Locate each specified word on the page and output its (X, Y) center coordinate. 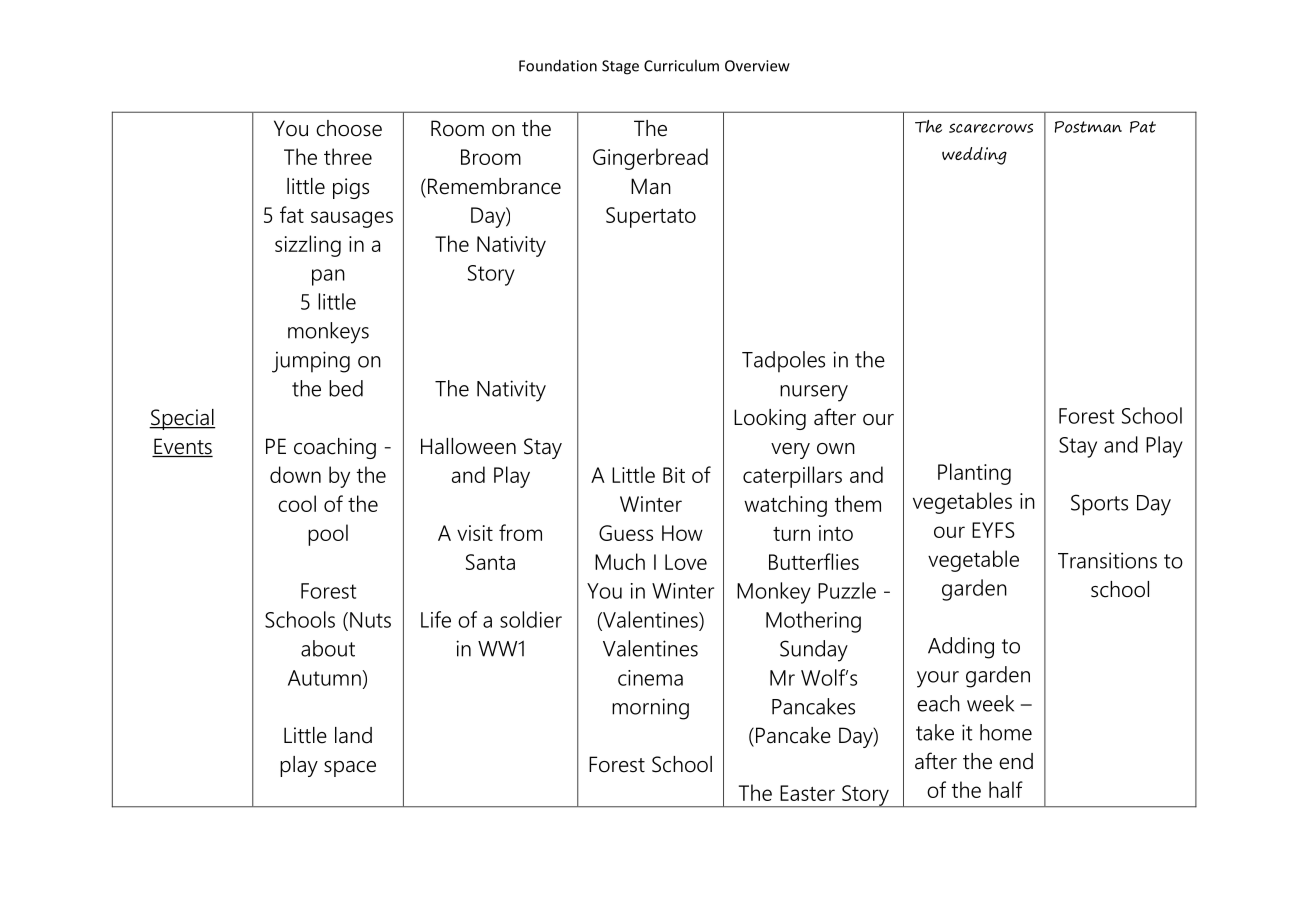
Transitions (1107, 560)
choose (349, 128)
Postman (1088, 127)
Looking (770, 419)
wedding (974, 156)
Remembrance (494, 186)
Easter (807, 793)
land (353, 735)
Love (686, 562)
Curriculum (681, 65)
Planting (974, 474)
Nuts (370, 620)
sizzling (308, 246)
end (1016, 761)
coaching (335, 448)
